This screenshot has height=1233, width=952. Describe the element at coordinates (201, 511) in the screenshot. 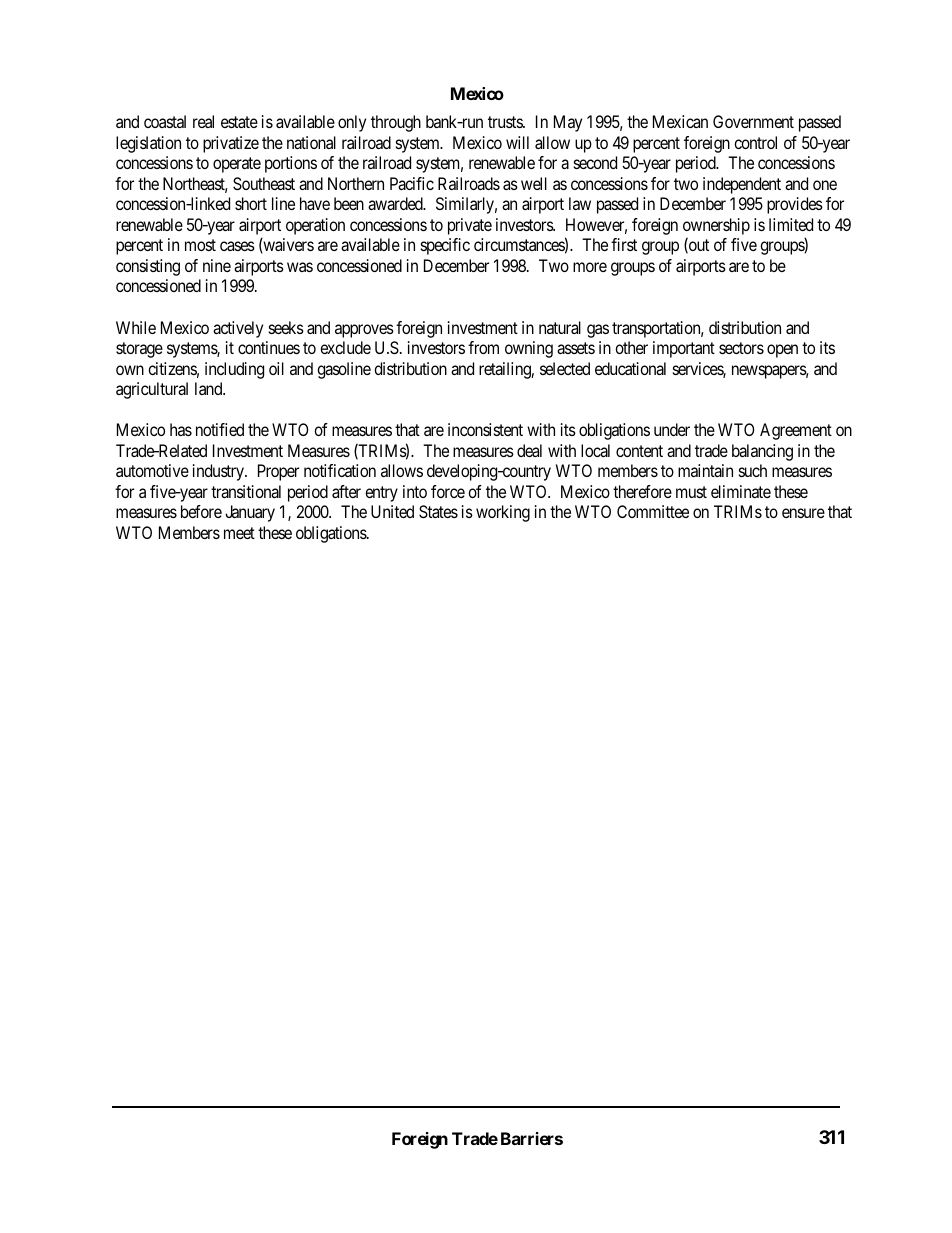

I see `before` at that location.
